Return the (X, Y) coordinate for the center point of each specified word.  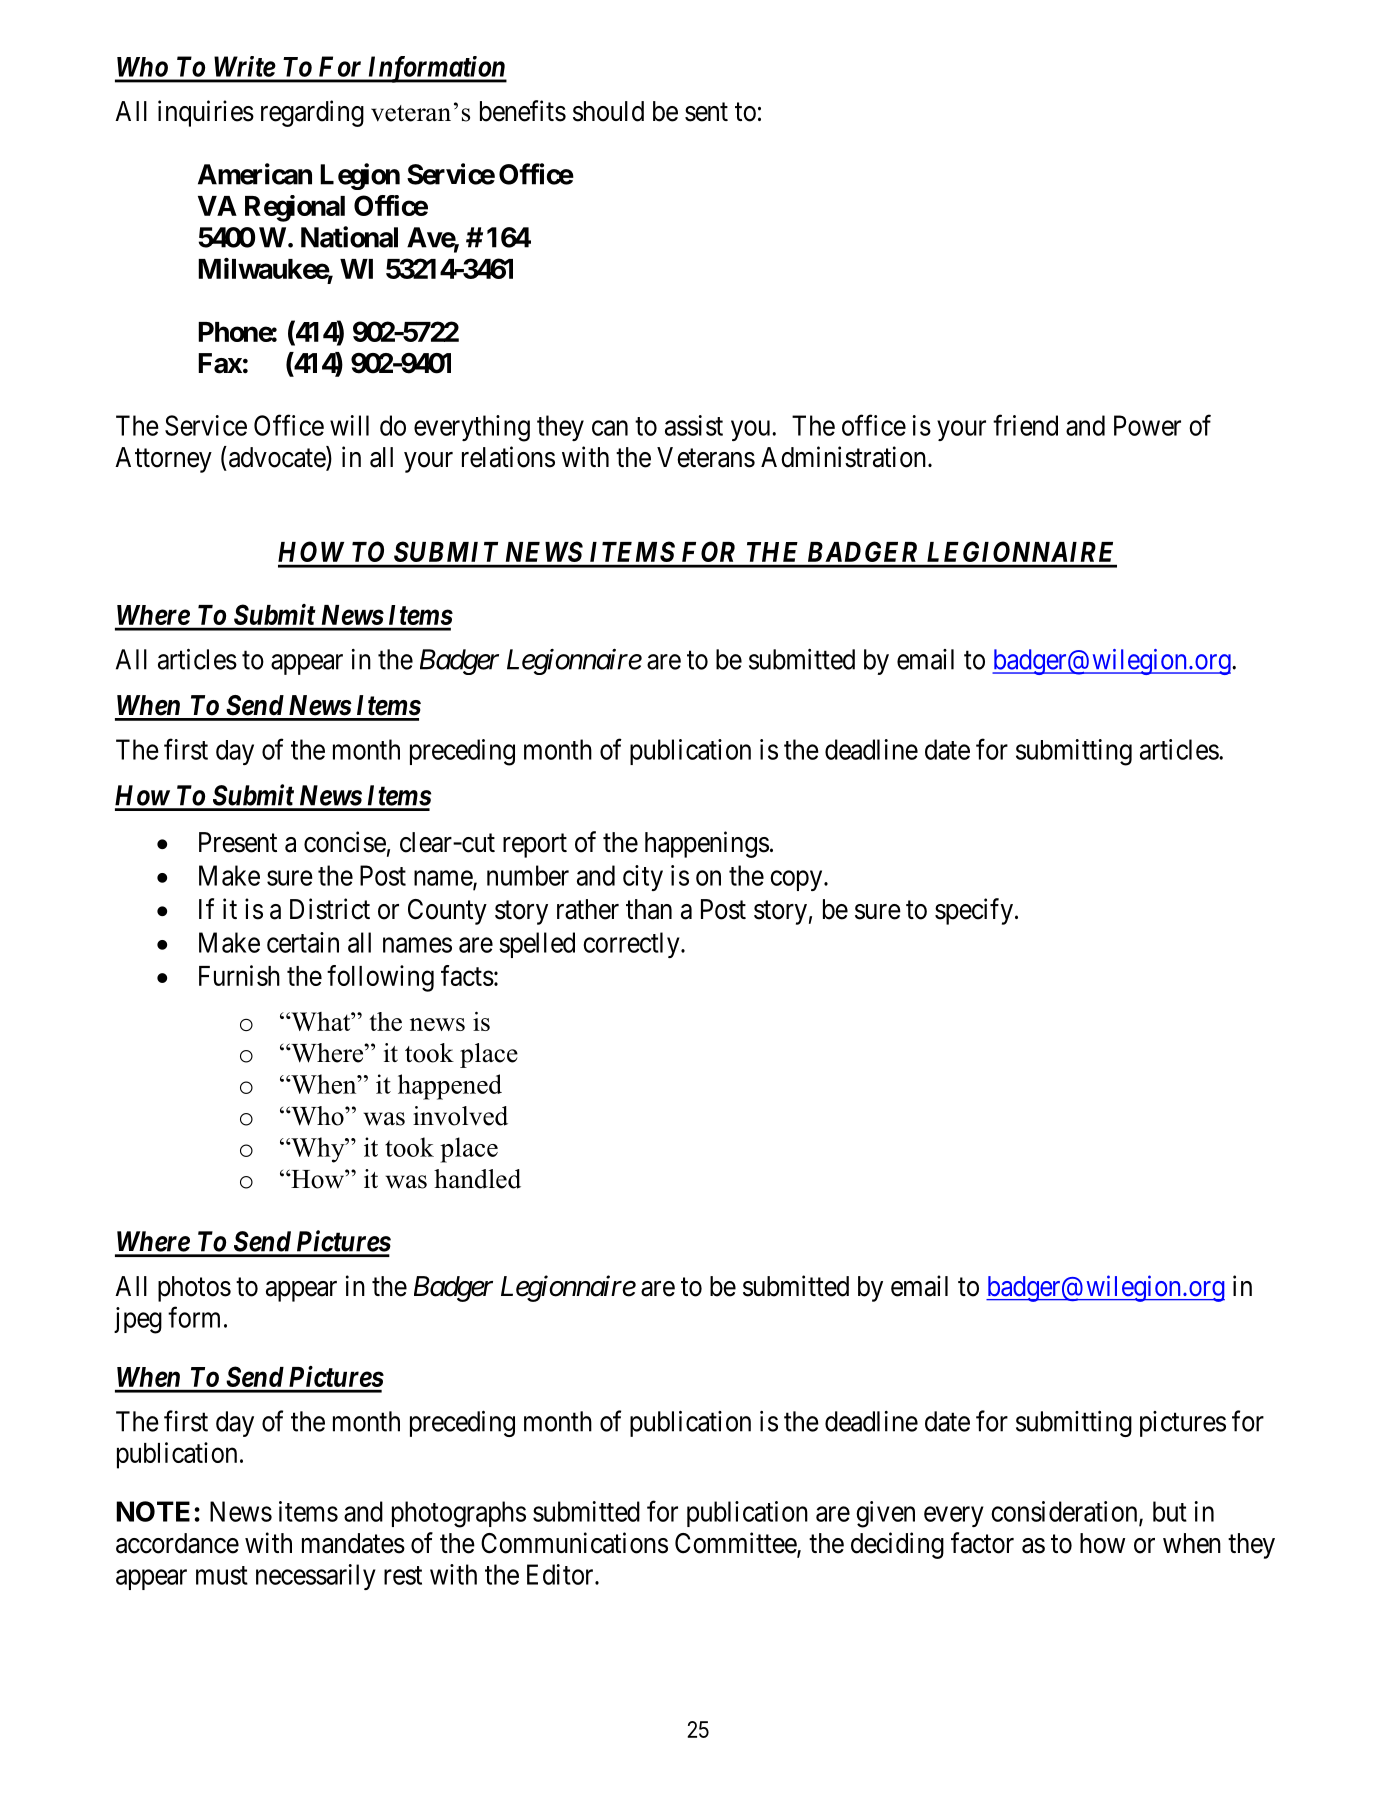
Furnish (239, 975)
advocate (276, 458)
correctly (632, 945)
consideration (1065, 1512)
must (222, 1575)
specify (974, 911)
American (255, 174)
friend (1025, 425)
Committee (736, 1544)
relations (508, 457)
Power (1147, 425)
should (608, 111)
